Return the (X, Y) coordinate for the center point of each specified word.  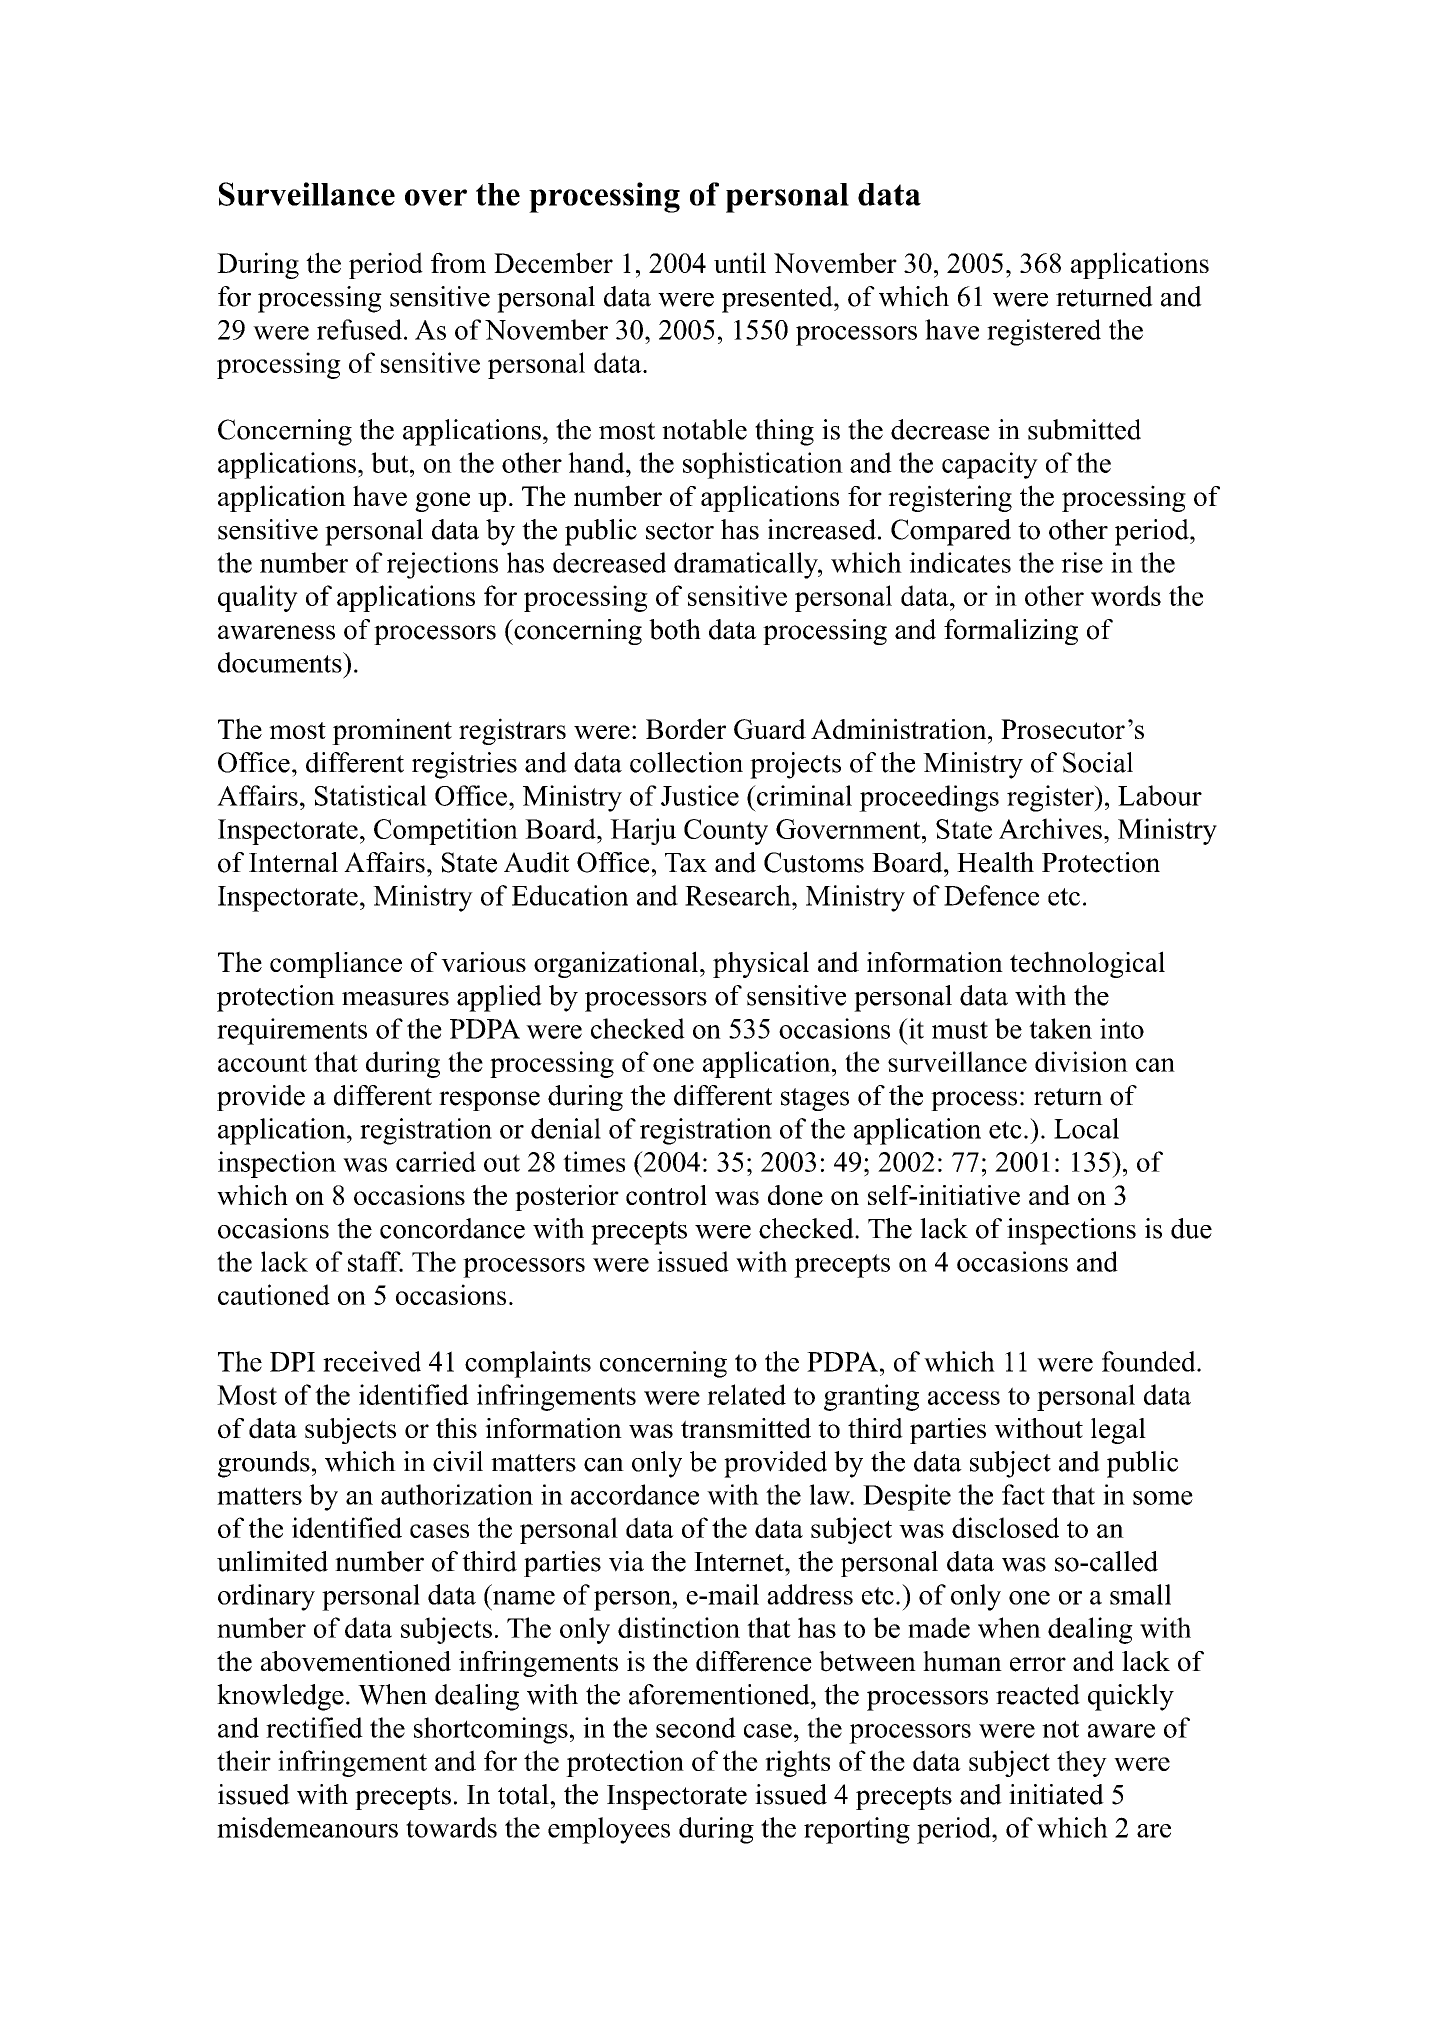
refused (361, 329)
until (740, 262)
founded (1150, 1361)
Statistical (371, 795)
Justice (700, 795)
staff (375, 1261)
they (1082, 1763)
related (746, 1394)
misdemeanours (307, 1827)
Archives (1050, 828)
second (696, 1727)
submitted (1084, 429)
